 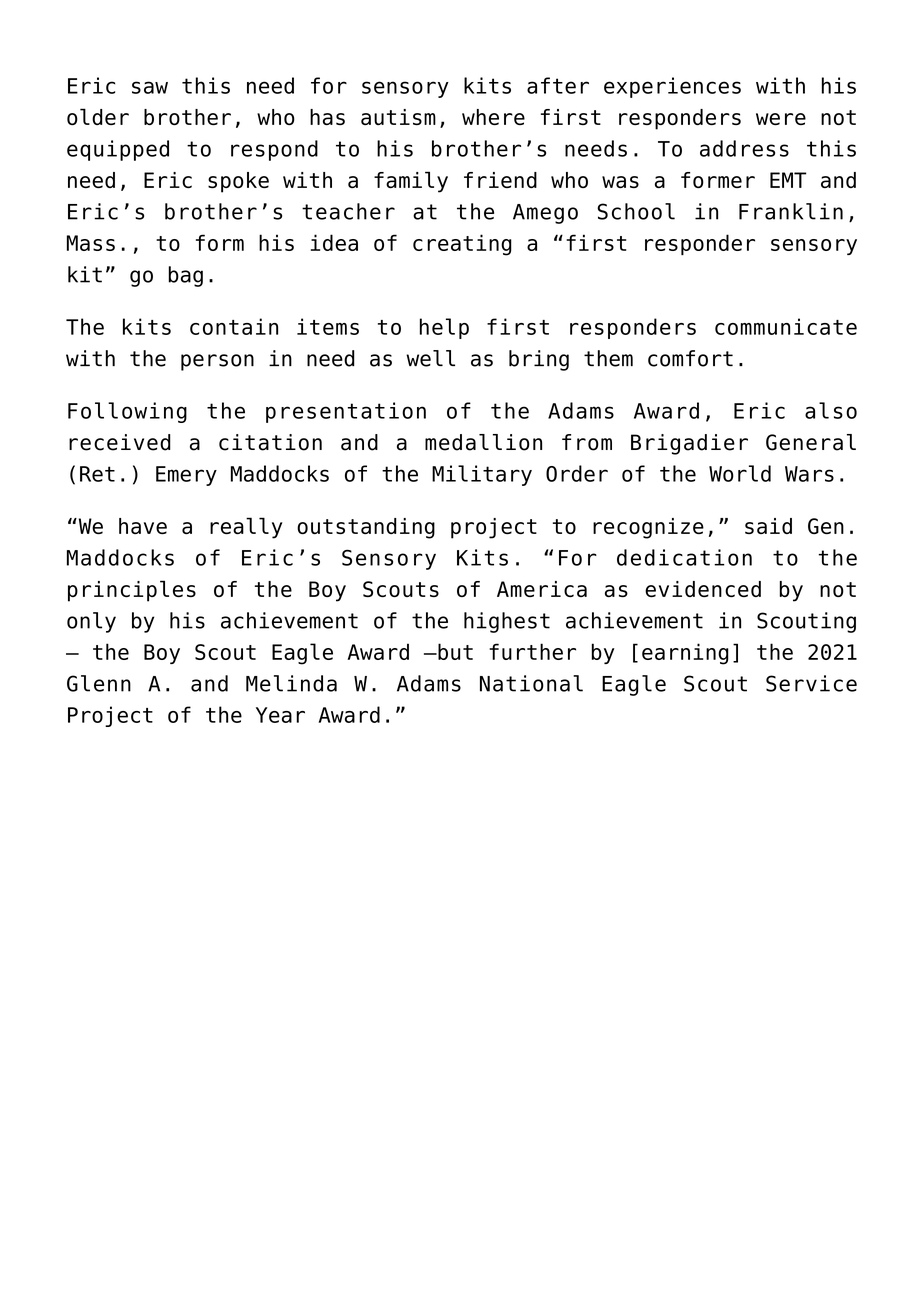 What do you see at coordinates (444, 328) in the image?
I see `help` at bounding box center [444, 328].
